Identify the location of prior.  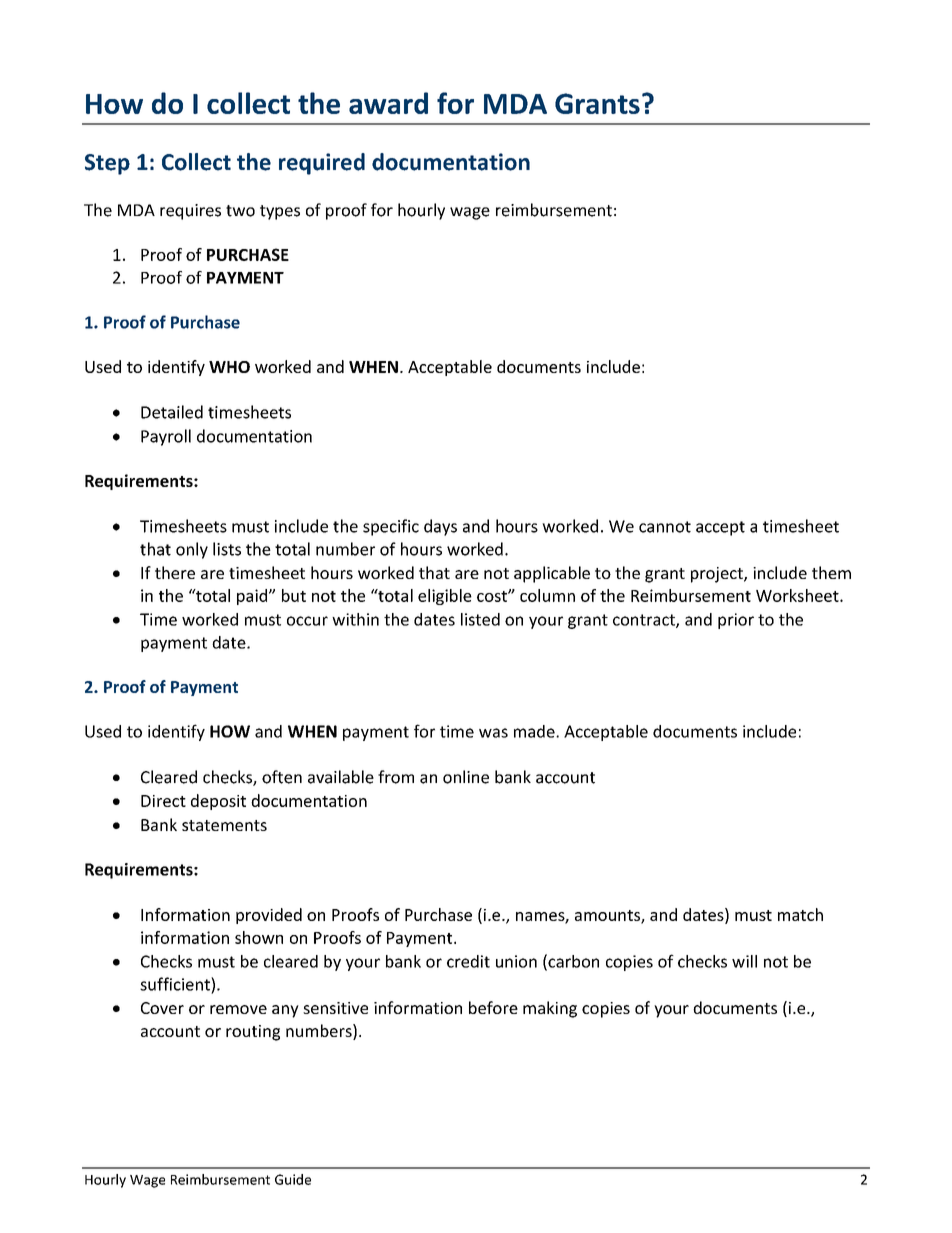
(736, 621).
